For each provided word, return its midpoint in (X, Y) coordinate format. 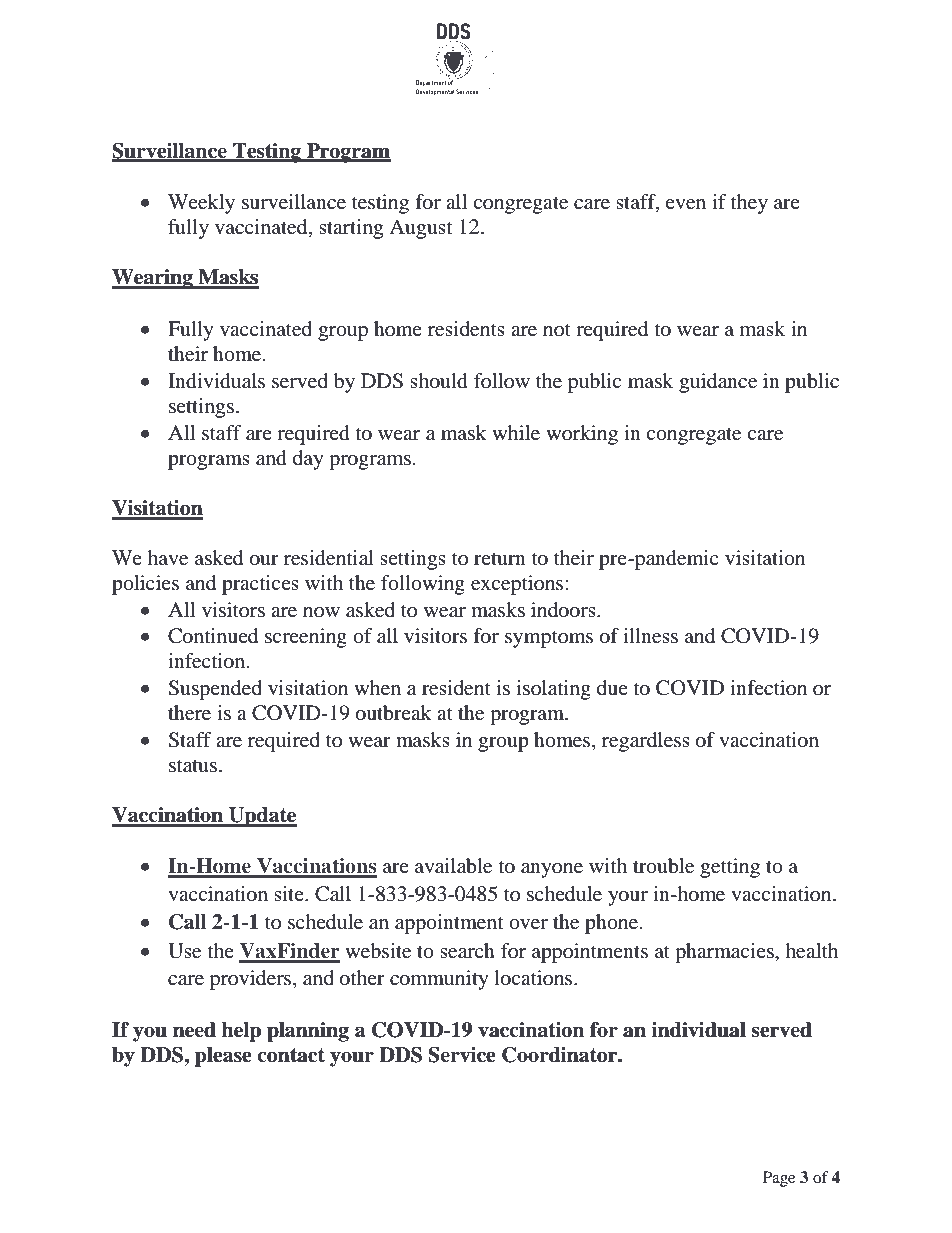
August (420, 229)
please (223, 1057)
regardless (646, 742)
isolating (553, 690)
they (749, 204)
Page (779, 1179)
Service (462, 1055)
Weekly (201, 204)
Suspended (215, 690)
